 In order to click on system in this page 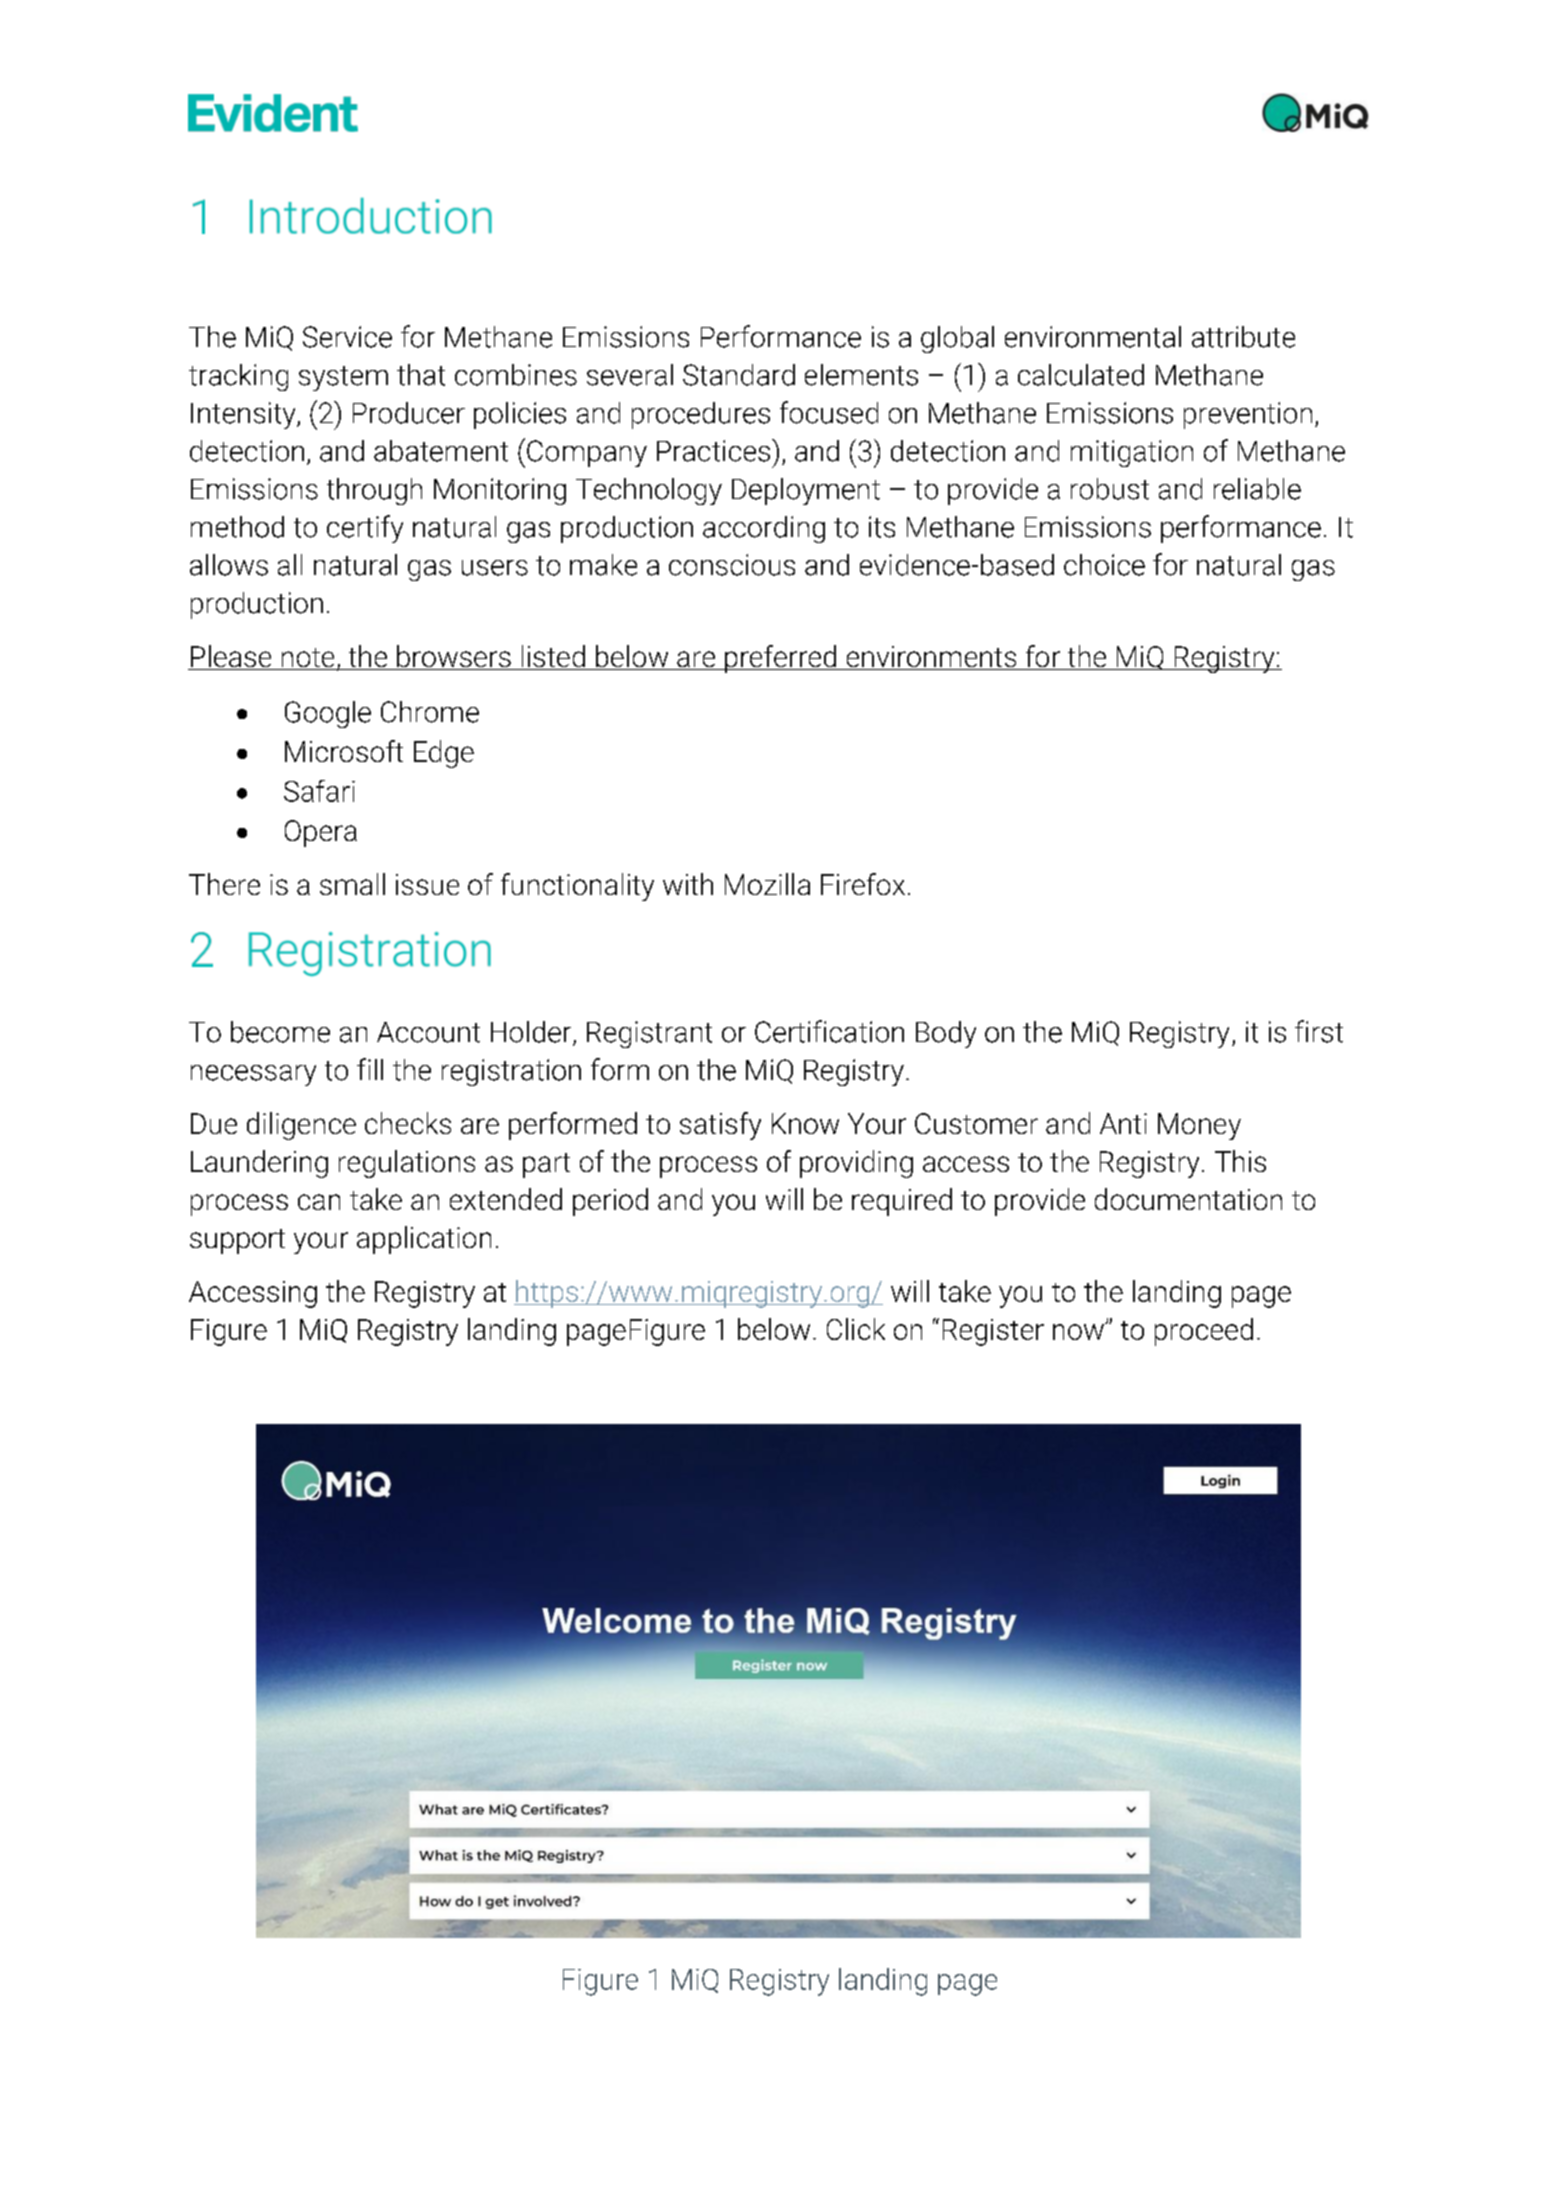, I will do `click(343, 378)`.
